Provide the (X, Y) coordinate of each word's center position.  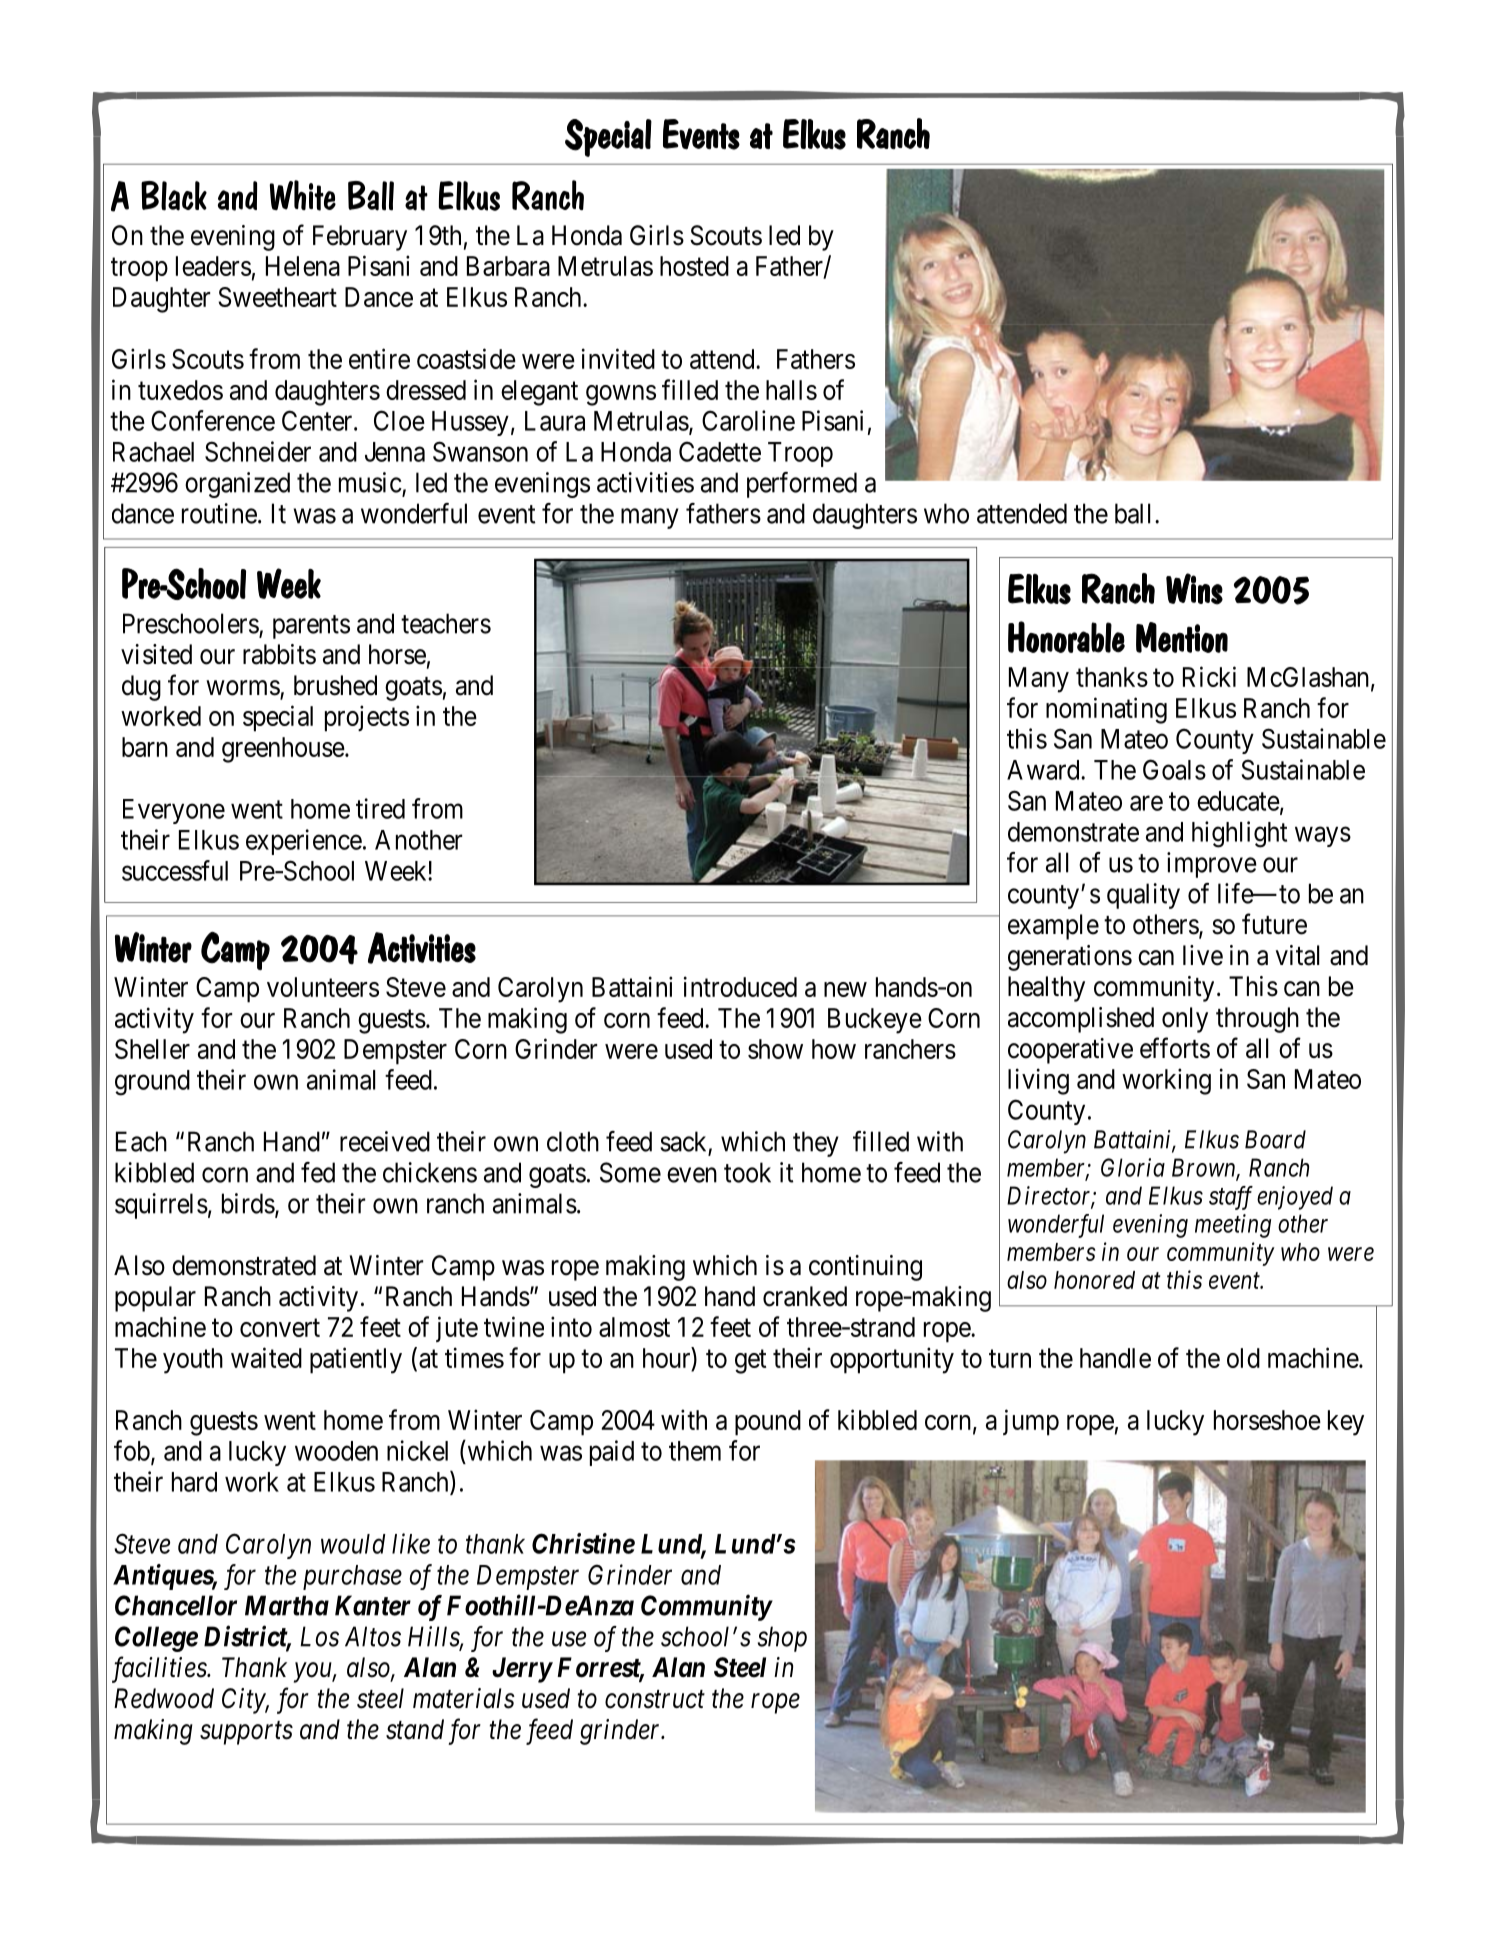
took (747, 1172)
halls (791, 390)
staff (1231, 1198)
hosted (694, 266)
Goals (1174, 769)
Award (1044, 770)
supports (246, 1733)
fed (318, 1172)
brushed (335, 685)
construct (655, 1700)
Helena (303, 266)
